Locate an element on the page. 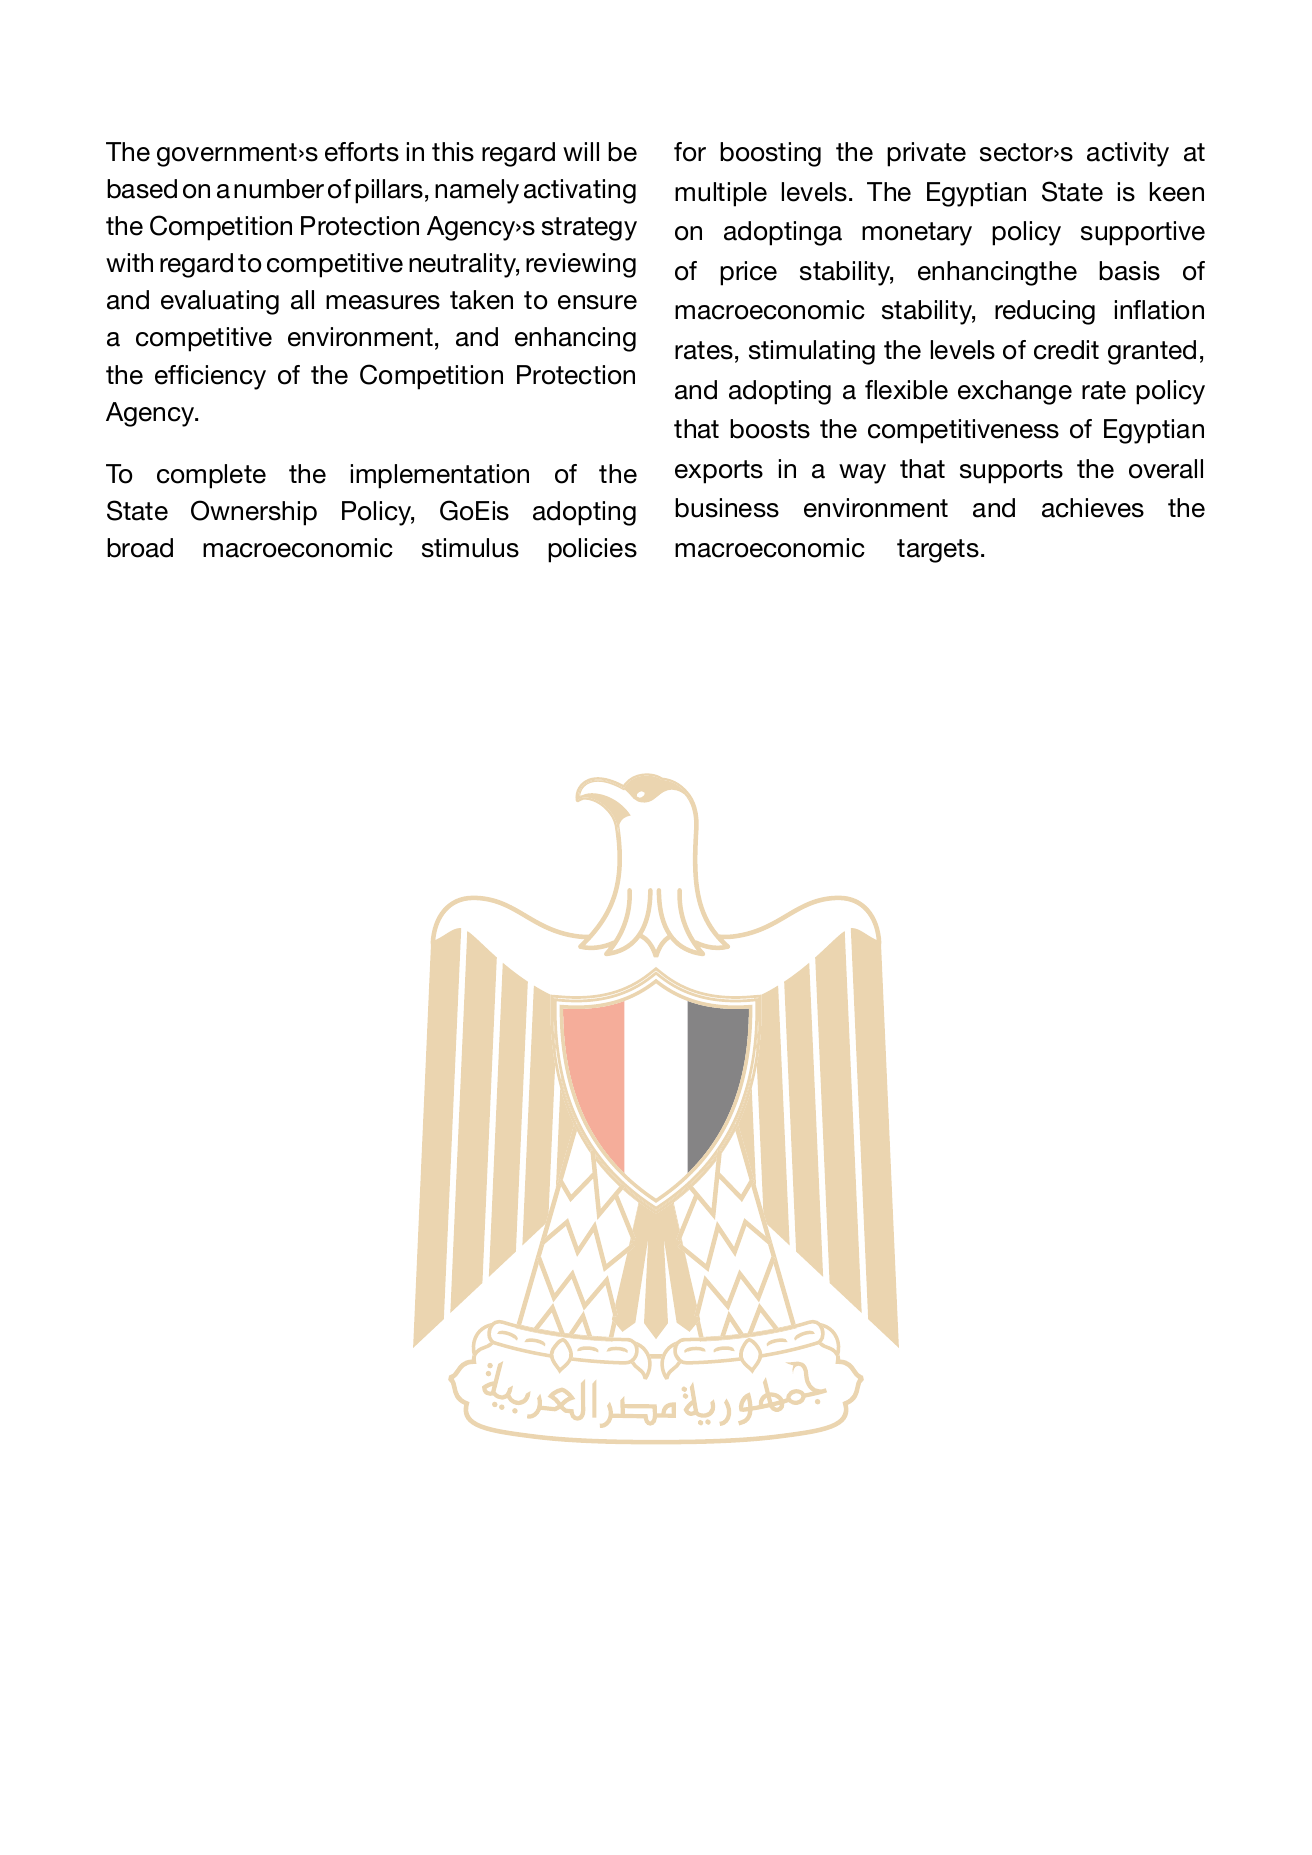 The height and width of the page is (1855, 1312). evaluating is located at coordinates (220, 302).
